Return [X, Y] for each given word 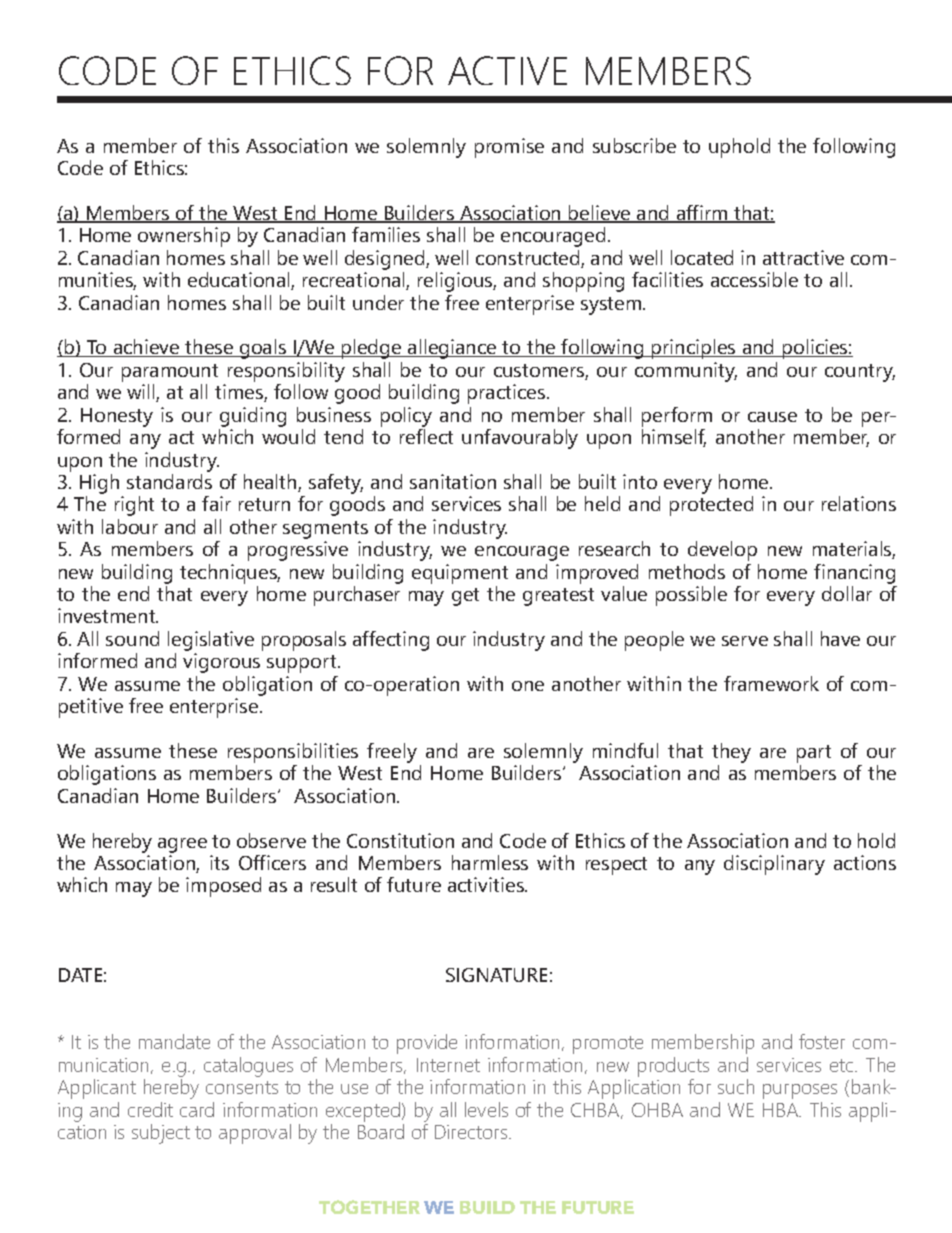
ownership [184, 237]
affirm [702, 214]
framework [771, 683]
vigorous [221, 663]
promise [509, 148]
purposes [800, 1091]
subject [161, 1134]
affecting [391, 641]
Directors [472, 1132]
